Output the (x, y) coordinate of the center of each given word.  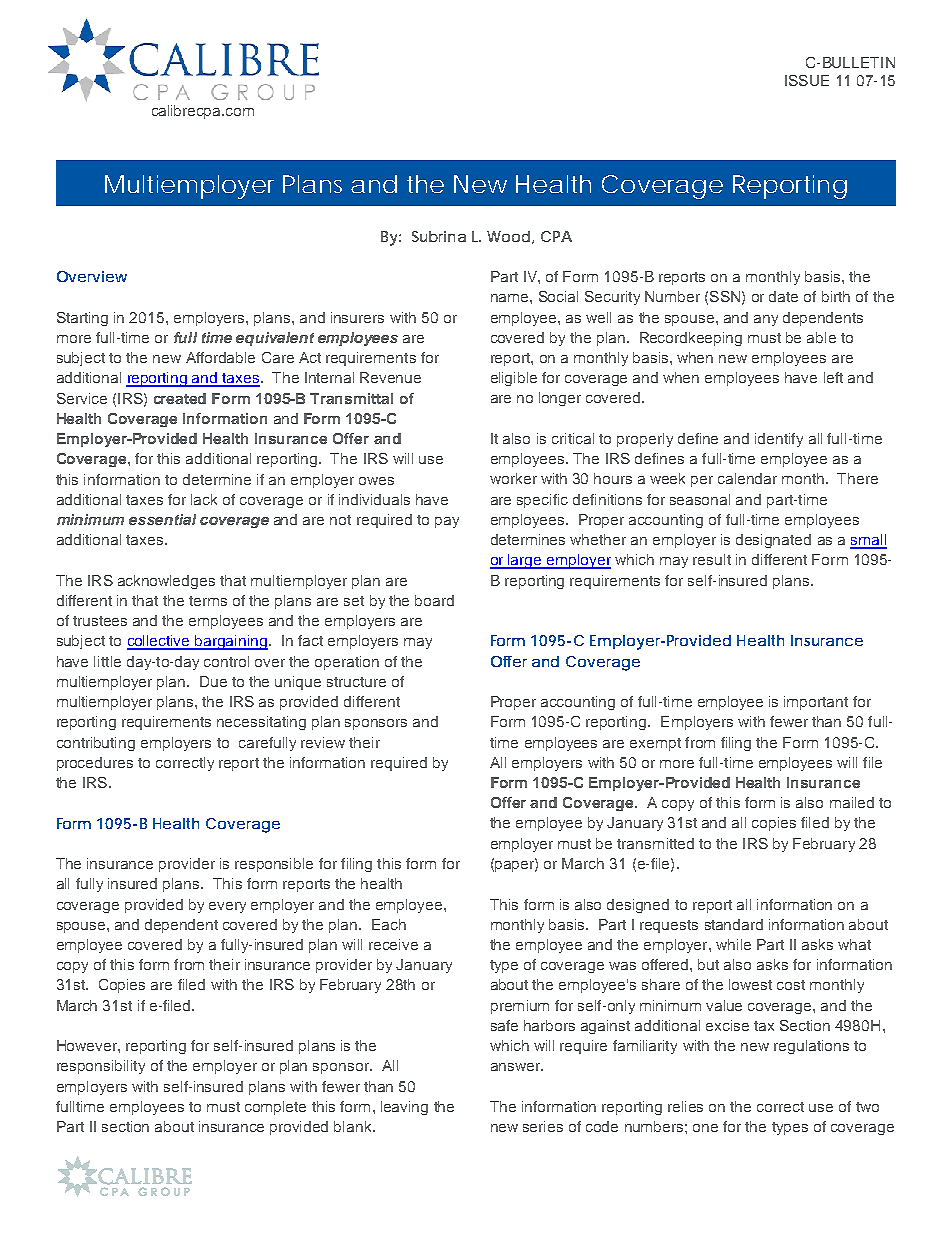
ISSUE (807, 80)
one (705, 1128)
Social (558, 296)
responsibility (101, 1067)
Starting (82, 319)
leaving (404, 1108)
